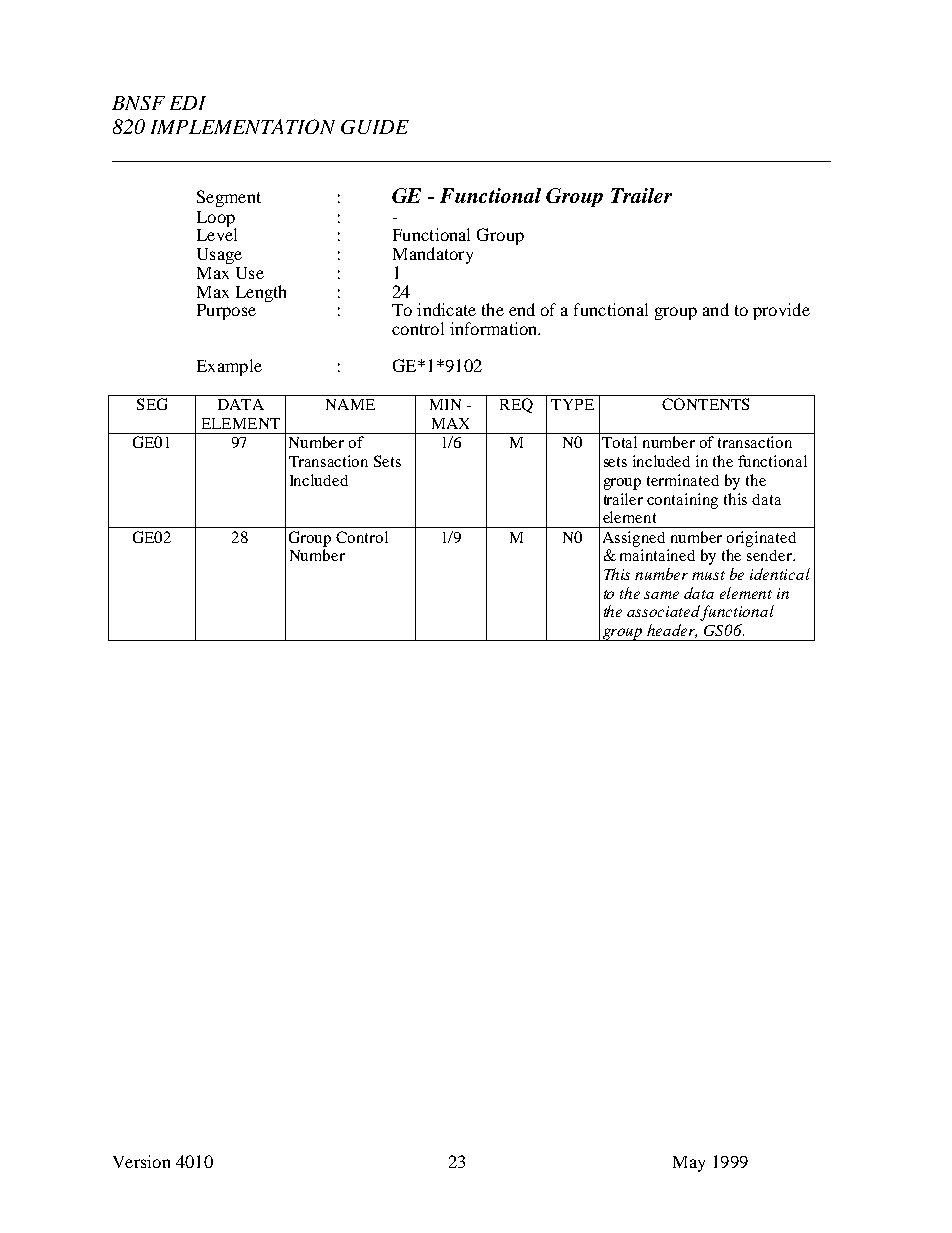  I want to click on GUIDE, so click(375, 127).
